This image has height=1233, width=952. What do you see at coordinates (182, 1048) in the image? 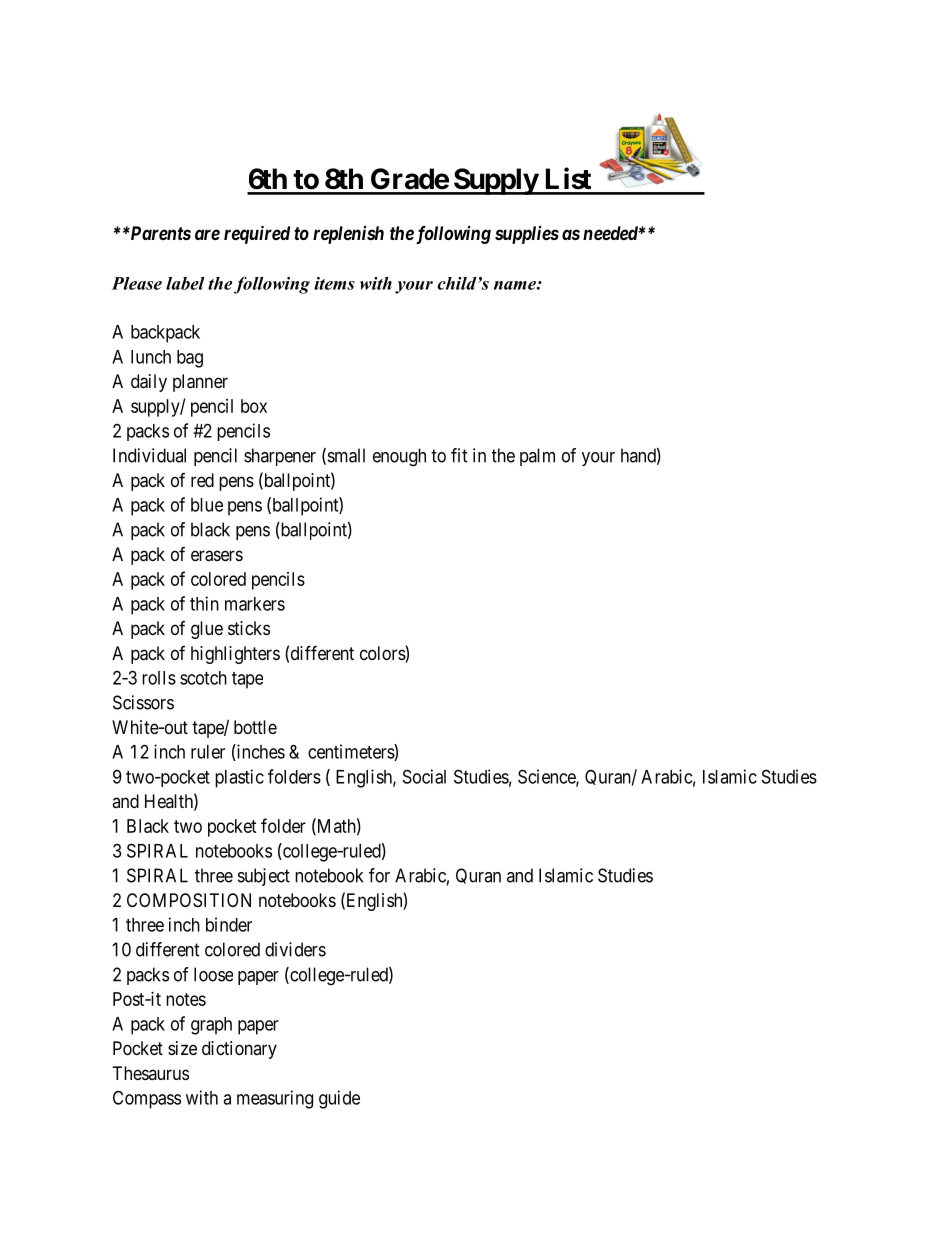
I see `size` at bounding box center [182, 1048].
